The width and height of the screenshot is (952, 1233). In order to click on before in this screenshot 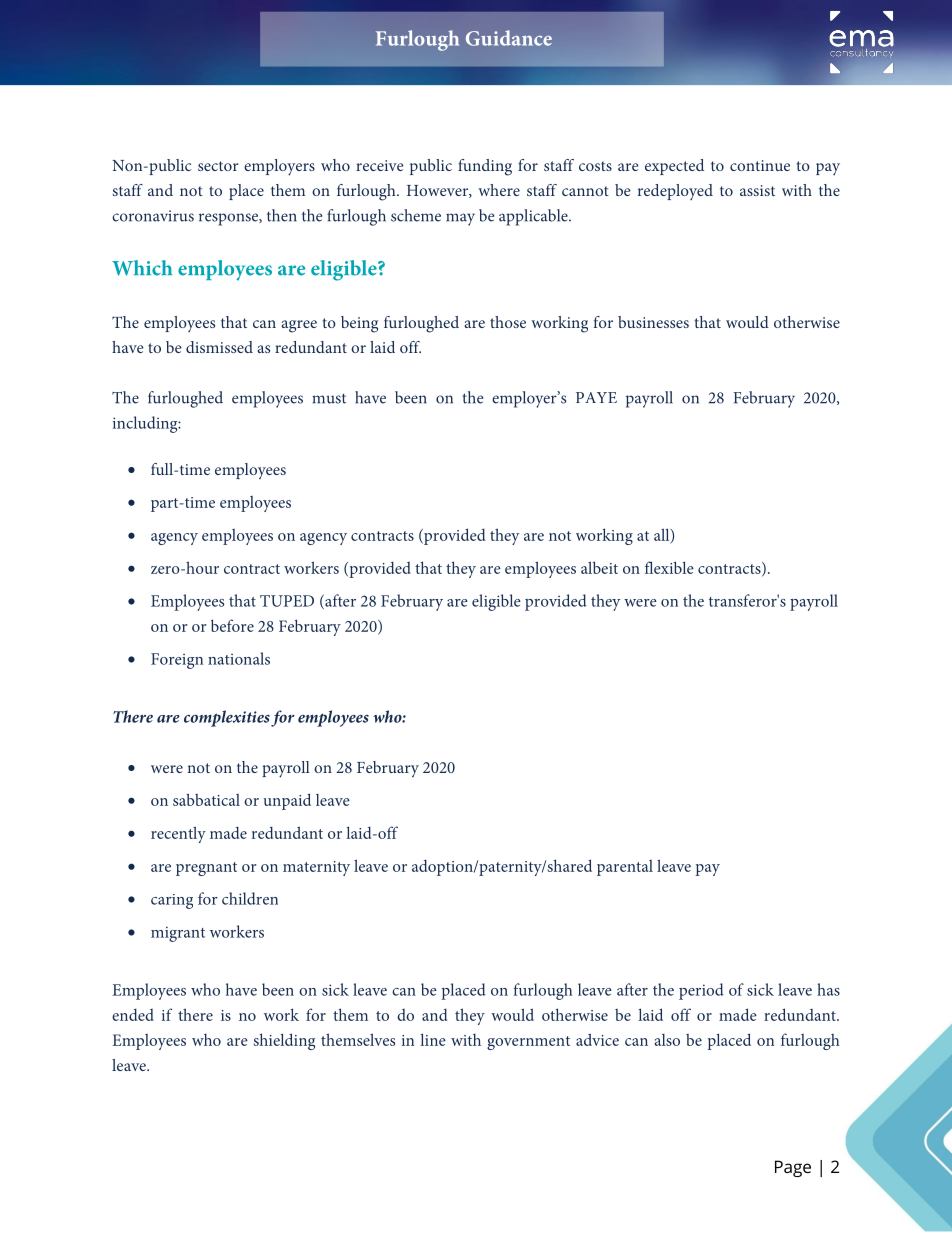, I will do `click(232, 625)`.
